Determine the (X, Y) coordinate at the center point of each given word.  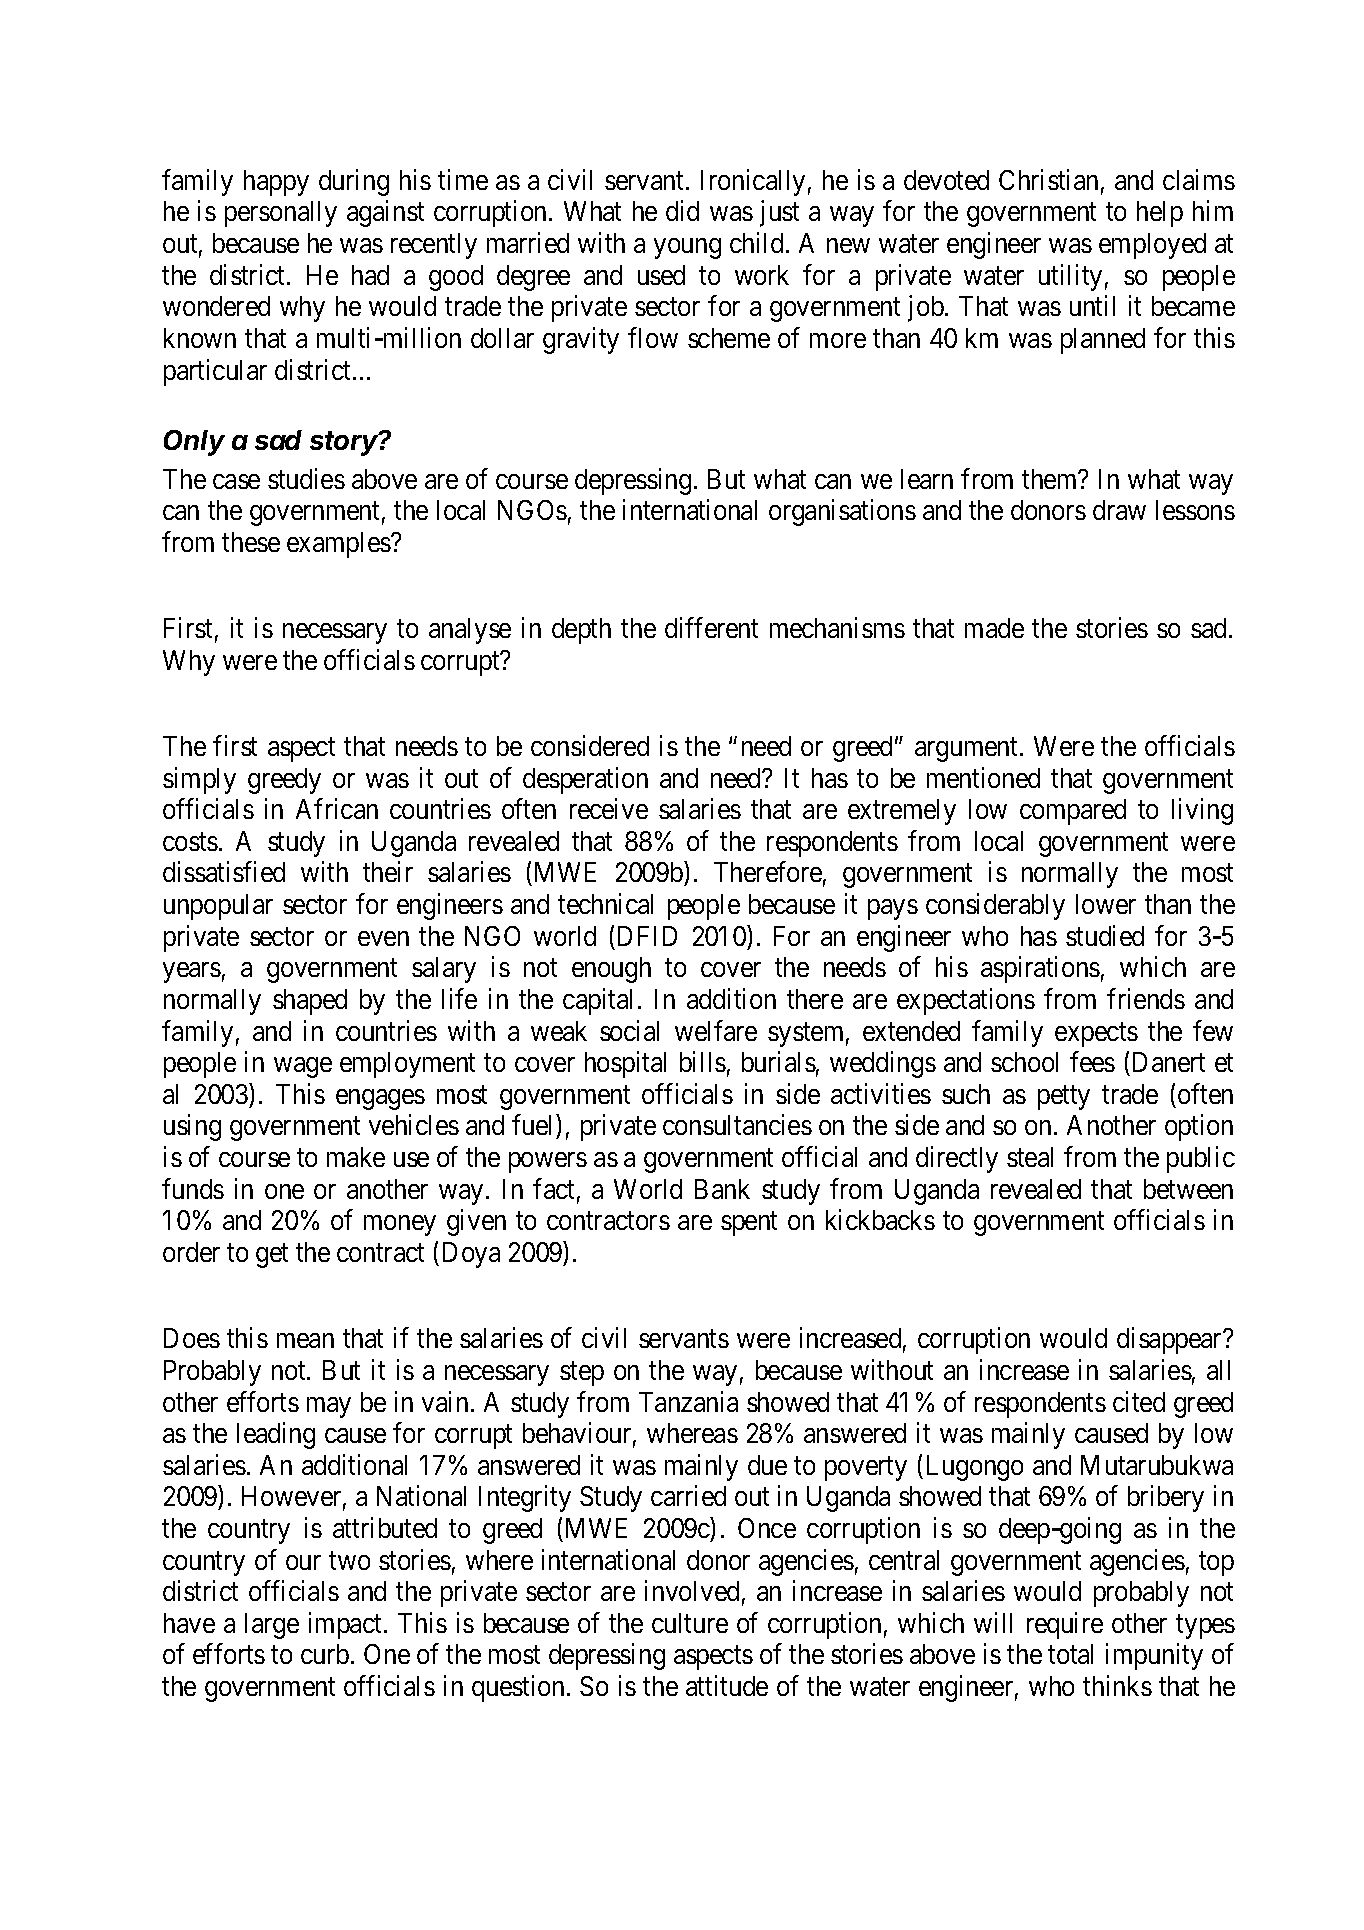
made (994, 628)
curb (325, 1654)
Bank (722, 1189)
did (682, 211)
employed (1152, 246)
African (337, 808)
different (711, 627)
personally (281, 214)
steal (1030, 1157)
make (356, 1157)
